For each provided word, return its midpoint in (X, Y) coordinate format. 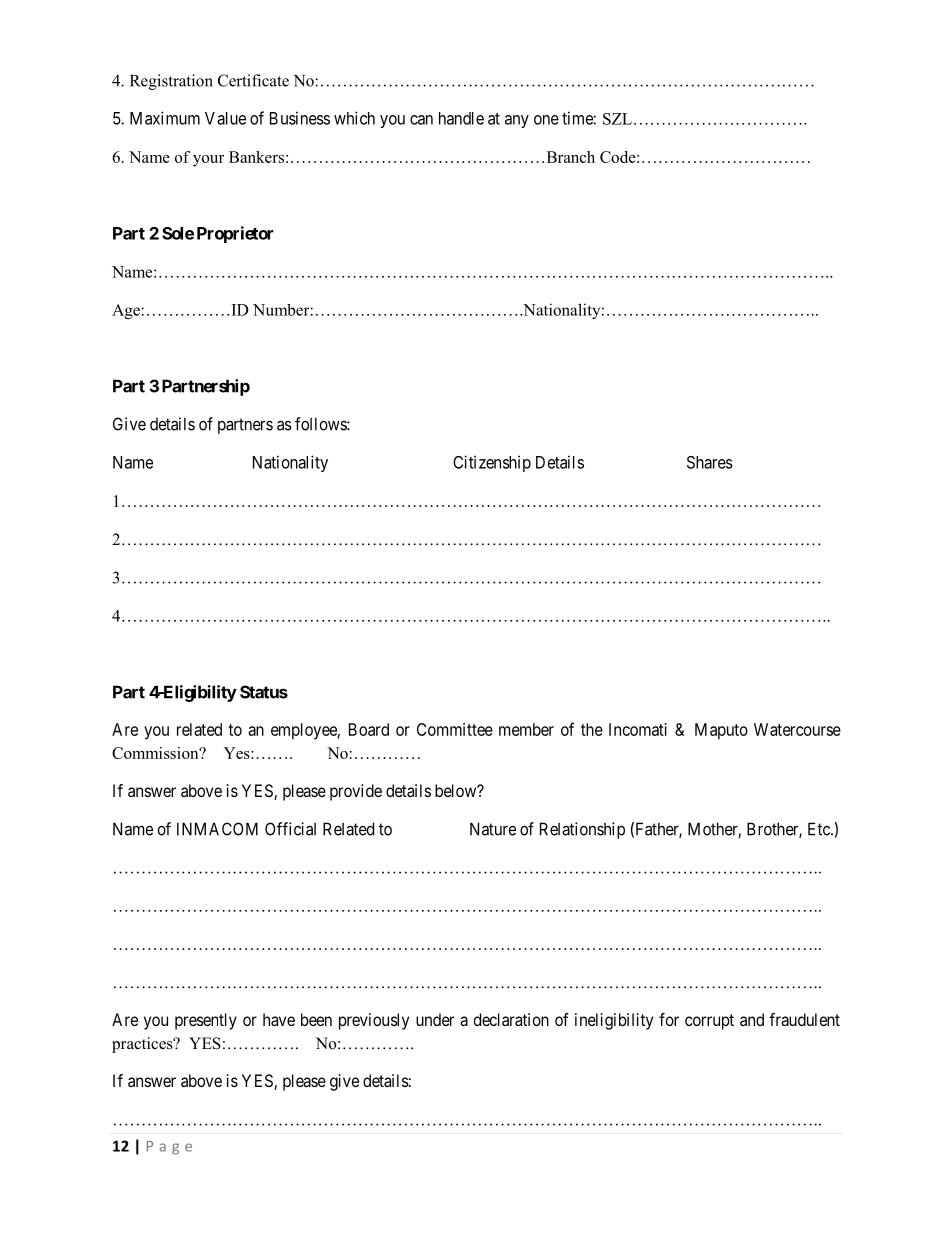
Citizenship (492, 463)
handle (461, 118)
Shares (710, 462)
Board (369, 729)
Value (225, 118)
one (546, 120)
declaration (511, 1019)
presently (206, 1021)
